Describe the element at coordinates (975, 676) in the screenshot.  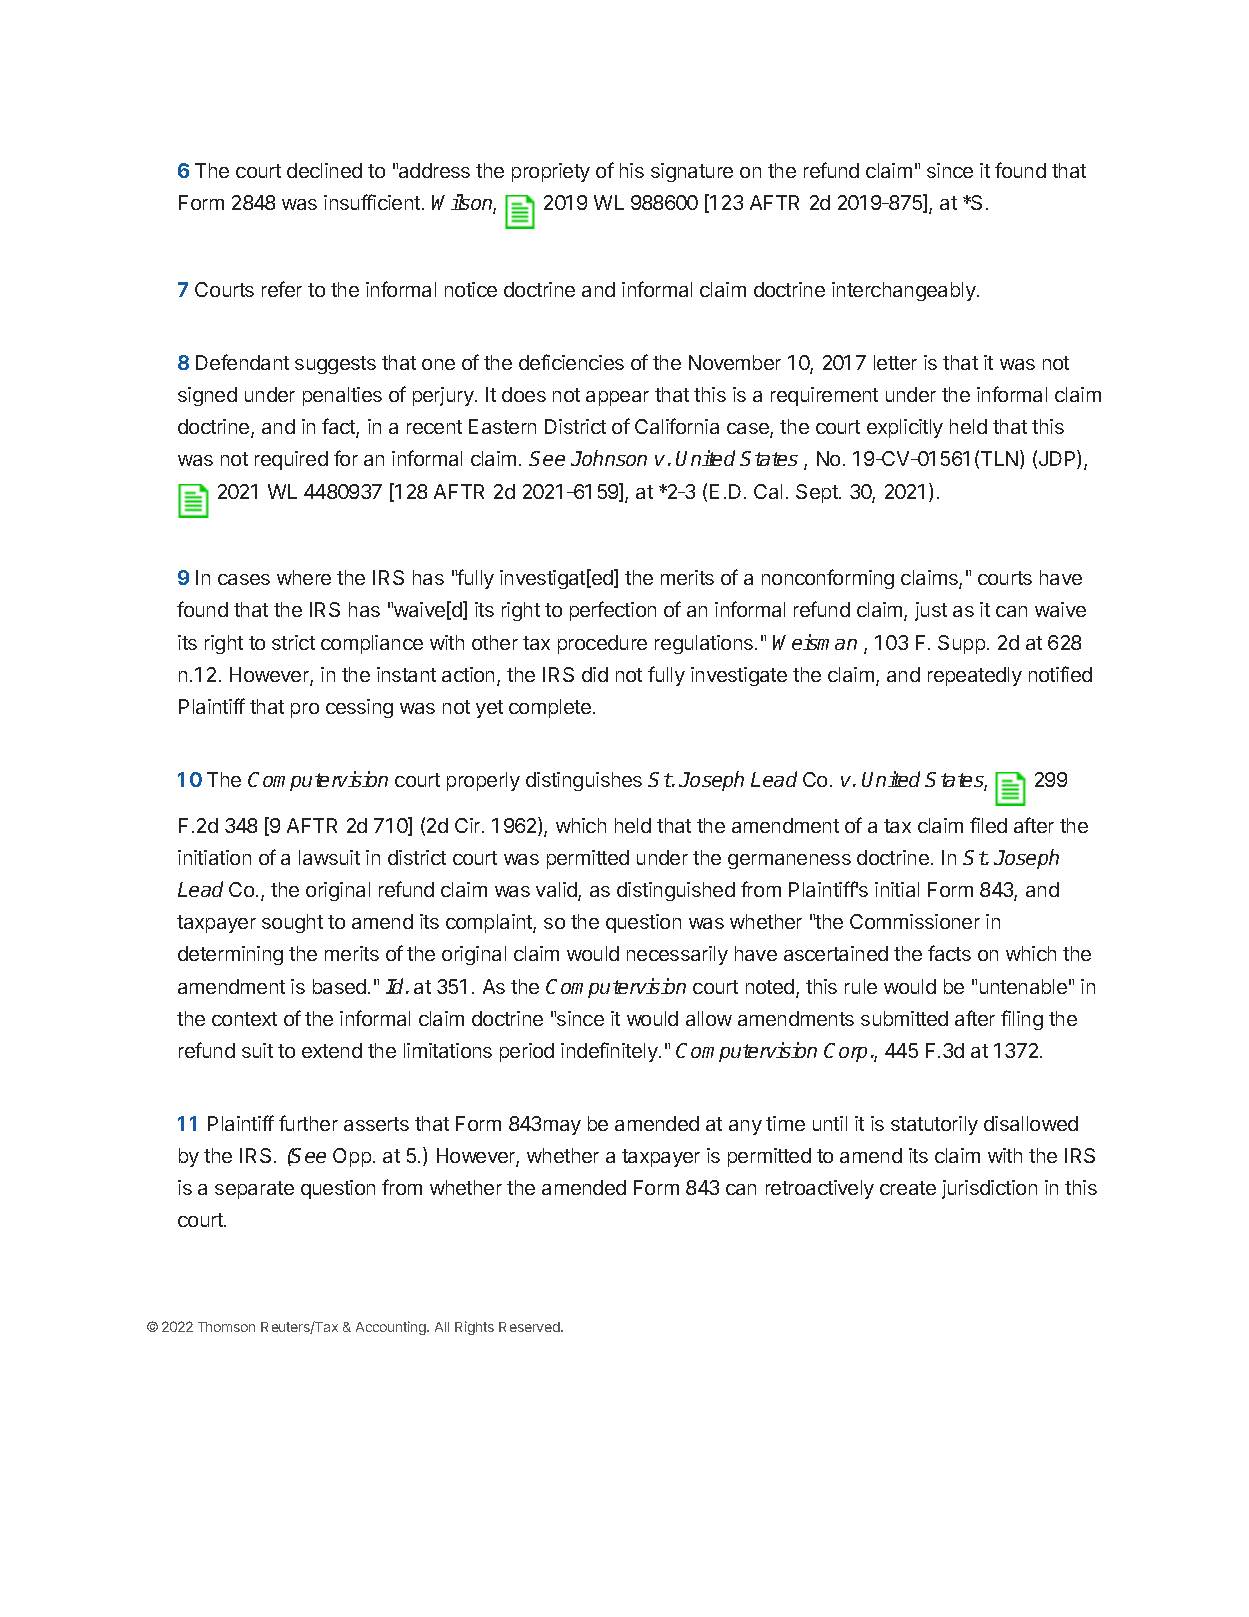
I see `repeatedly` at that location.
